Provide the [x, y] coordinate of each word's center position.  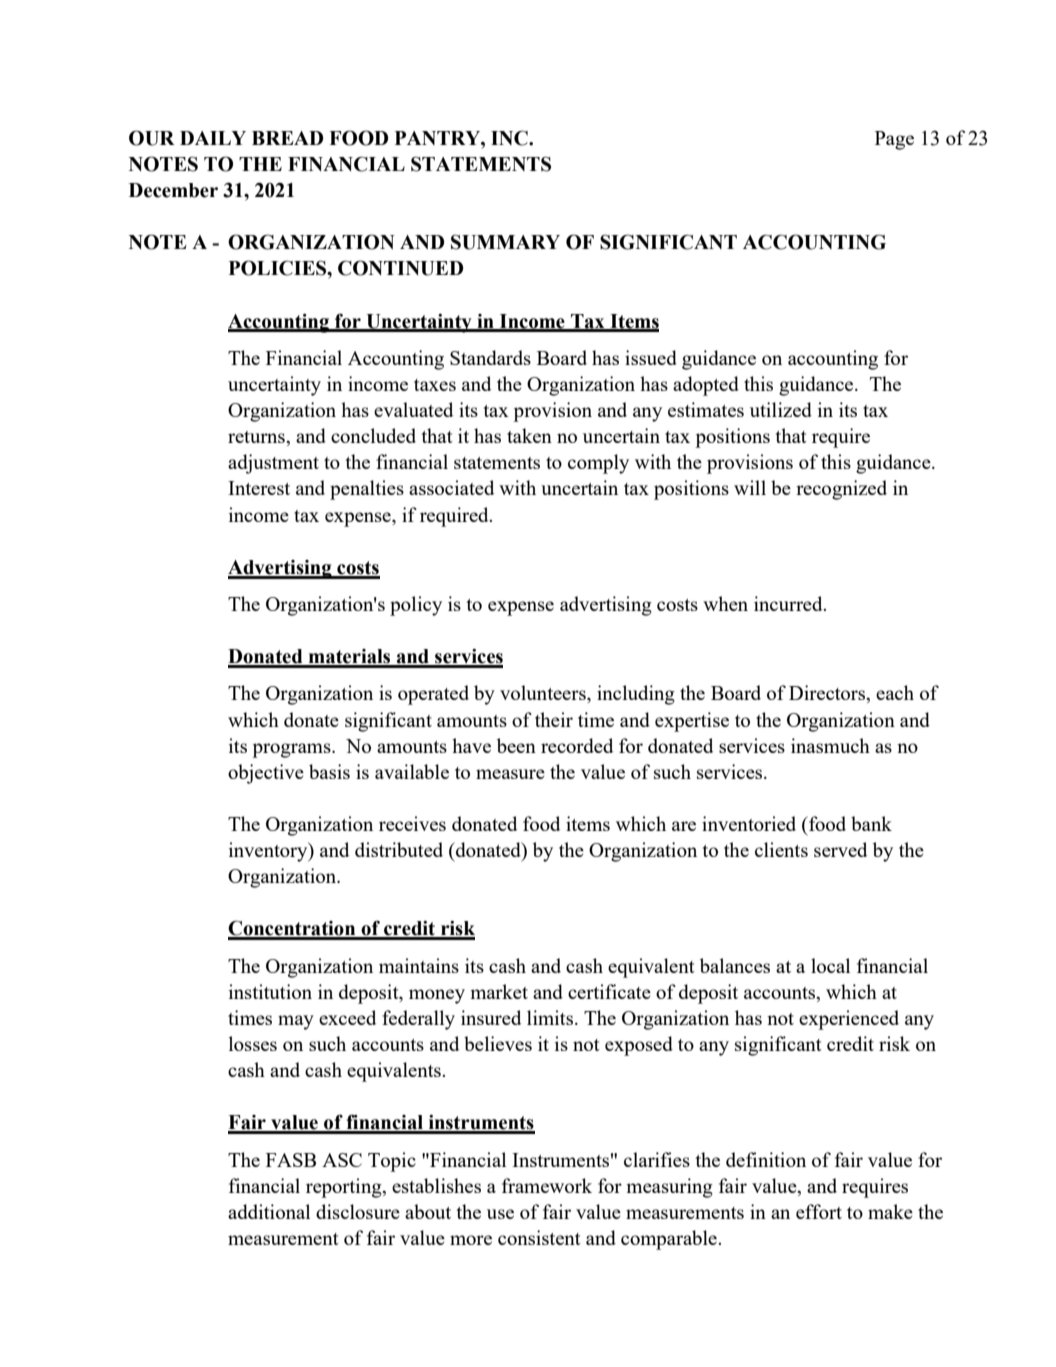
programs [292, 750]
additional [269, 1211]
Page [894, 140]
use [500, 1214]
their [554, 719]
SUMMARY [505, 242]
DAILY [213, 138]
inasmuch [830, 745]
